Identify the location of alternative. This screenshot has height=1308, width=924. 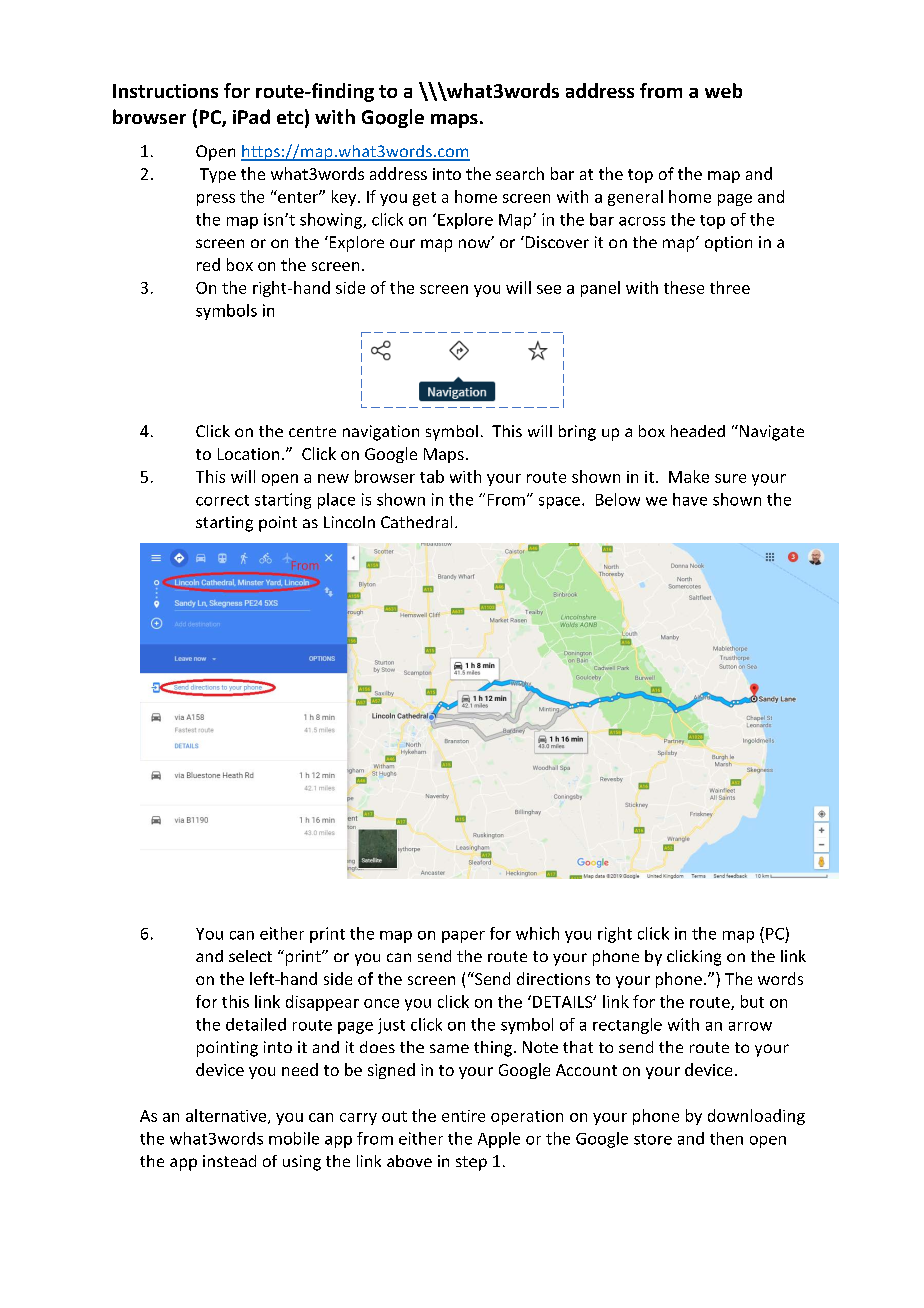
(227, 1116).
